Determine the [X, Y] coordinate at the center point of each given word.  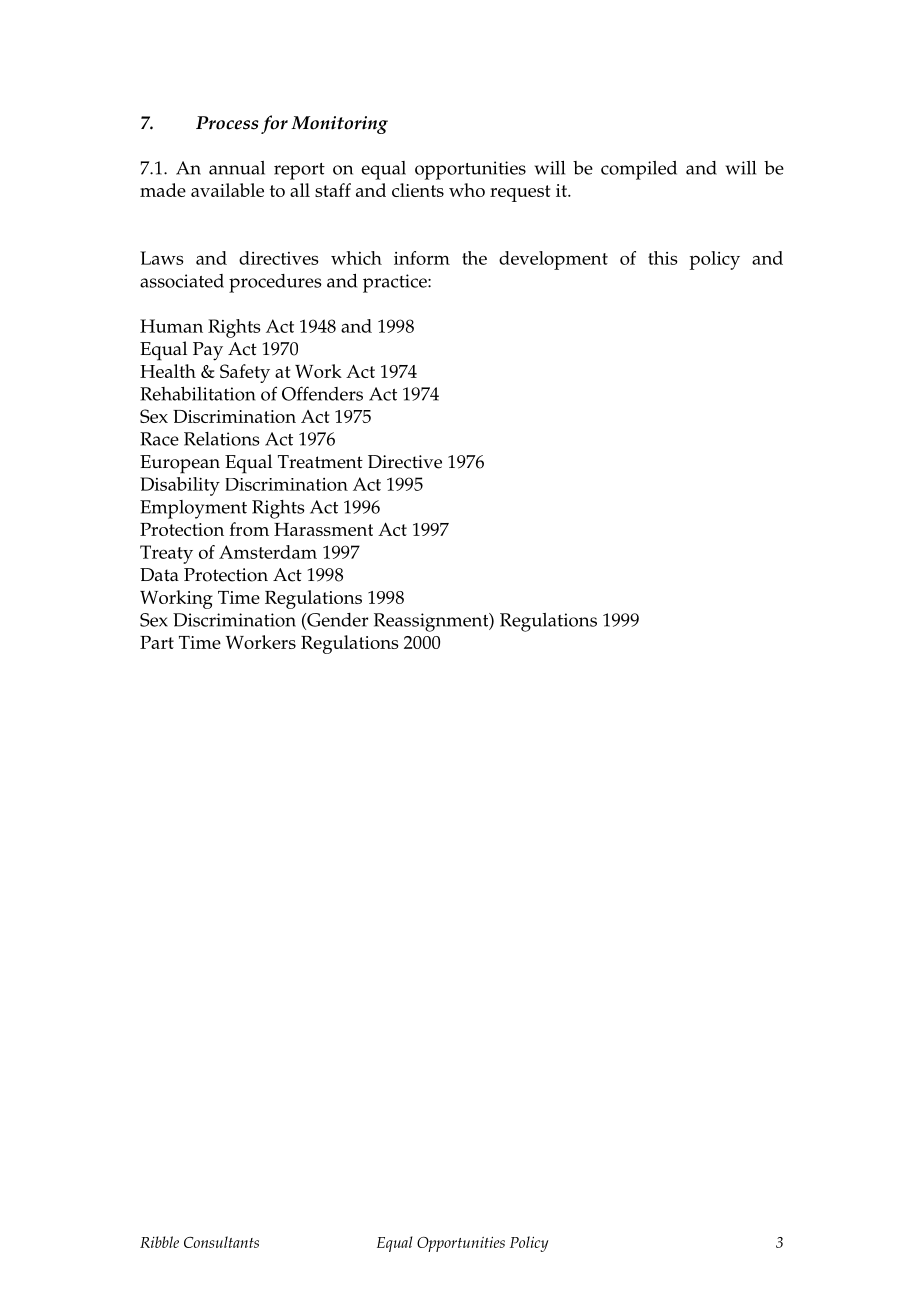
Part [157, 642]
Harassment [323, 529]
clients [418, 190]
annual [237, 168]
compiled [639, 170]
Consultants [221, 1242]
